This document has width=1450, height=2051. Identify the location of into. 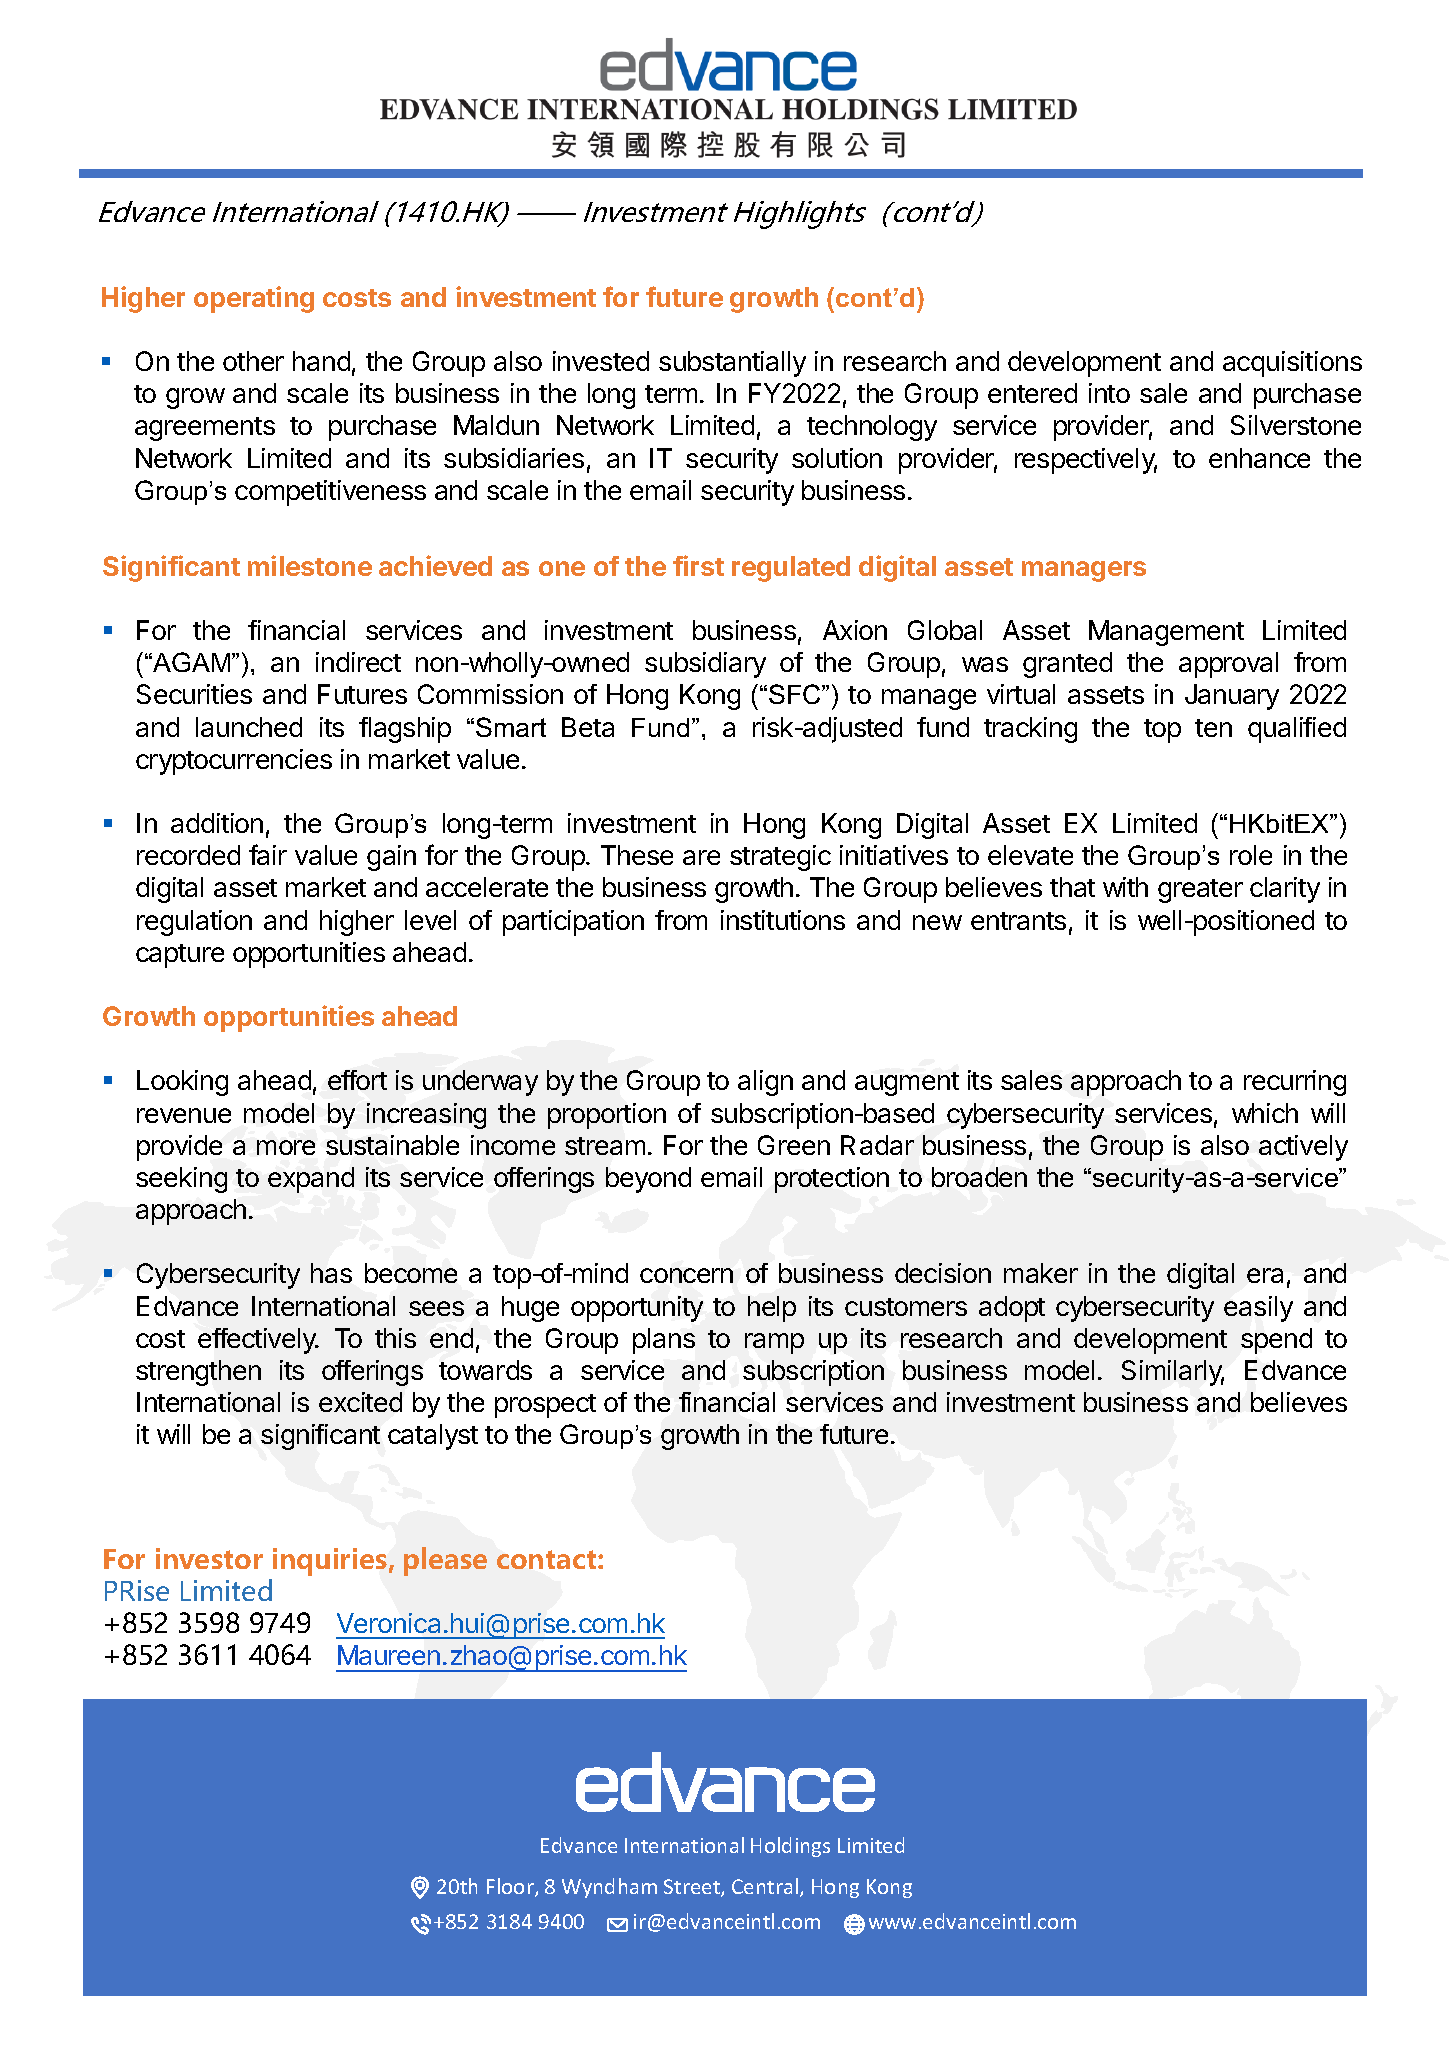
(1109, 393).
